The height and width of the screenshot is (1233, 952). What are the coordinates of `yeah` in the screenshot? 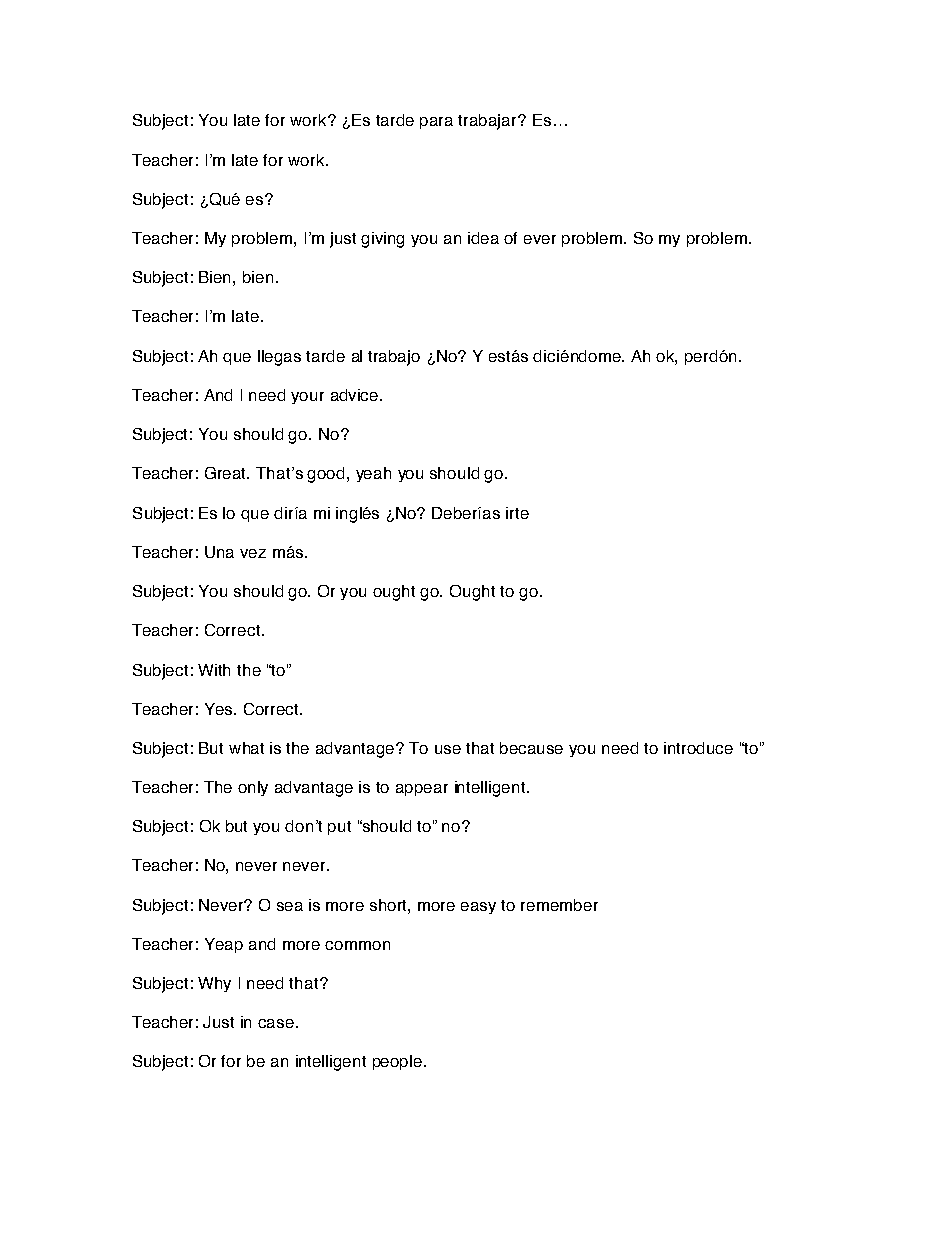 It's located at (373, 474).
